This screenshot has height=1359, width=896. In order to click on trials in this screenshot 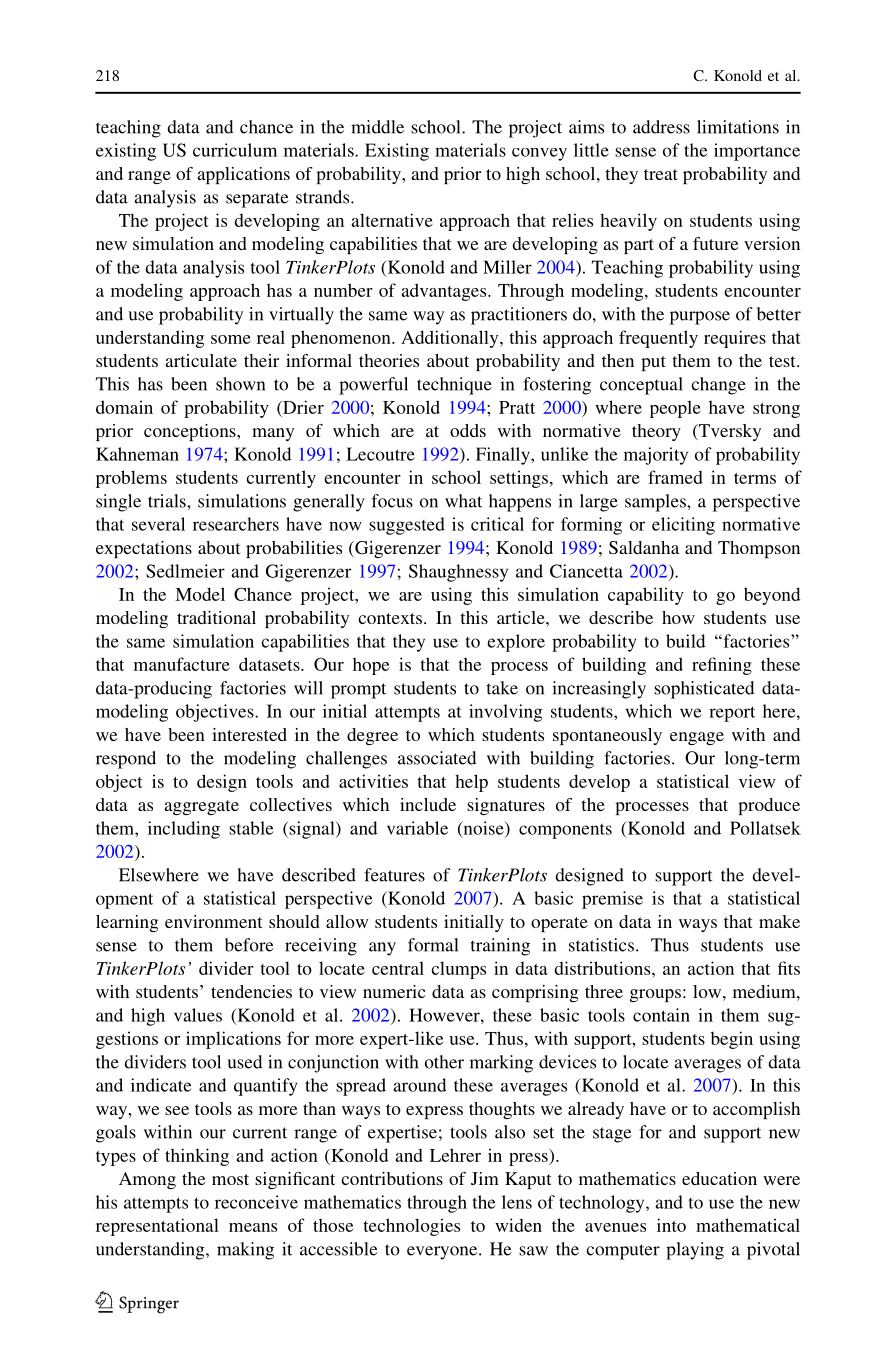, I will do `click(168, 501)`.
